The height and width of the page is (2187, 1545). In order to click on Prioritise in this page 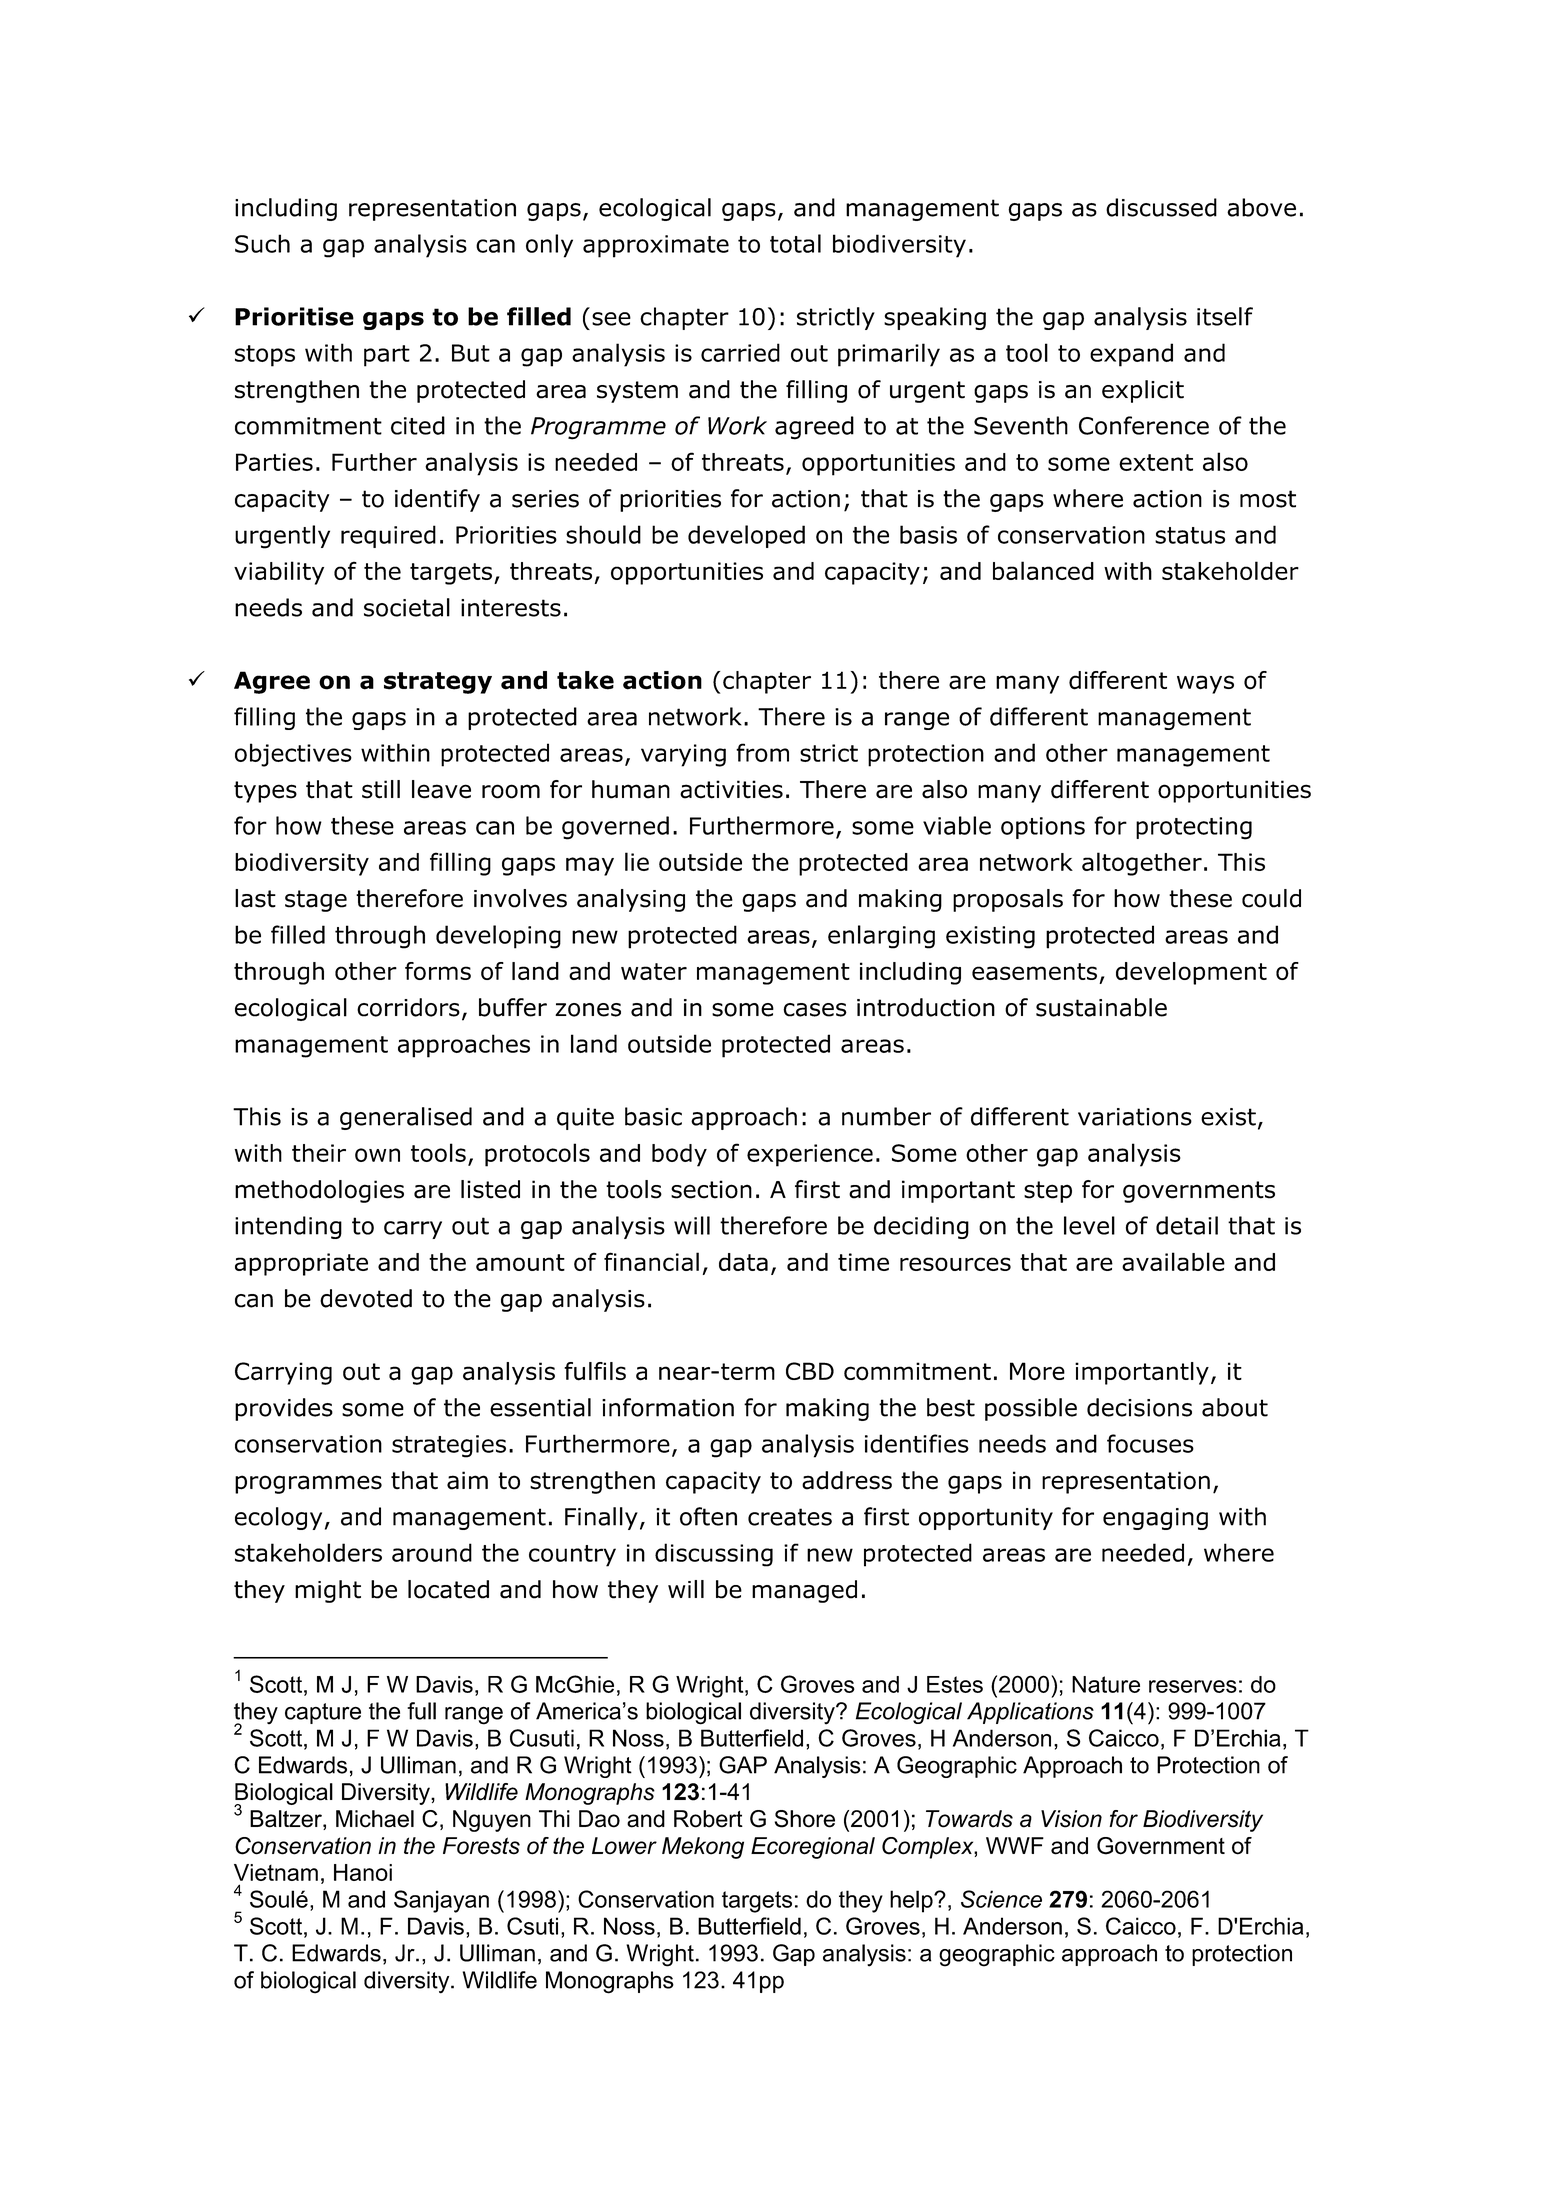, I will do `click(294, 316)`.
